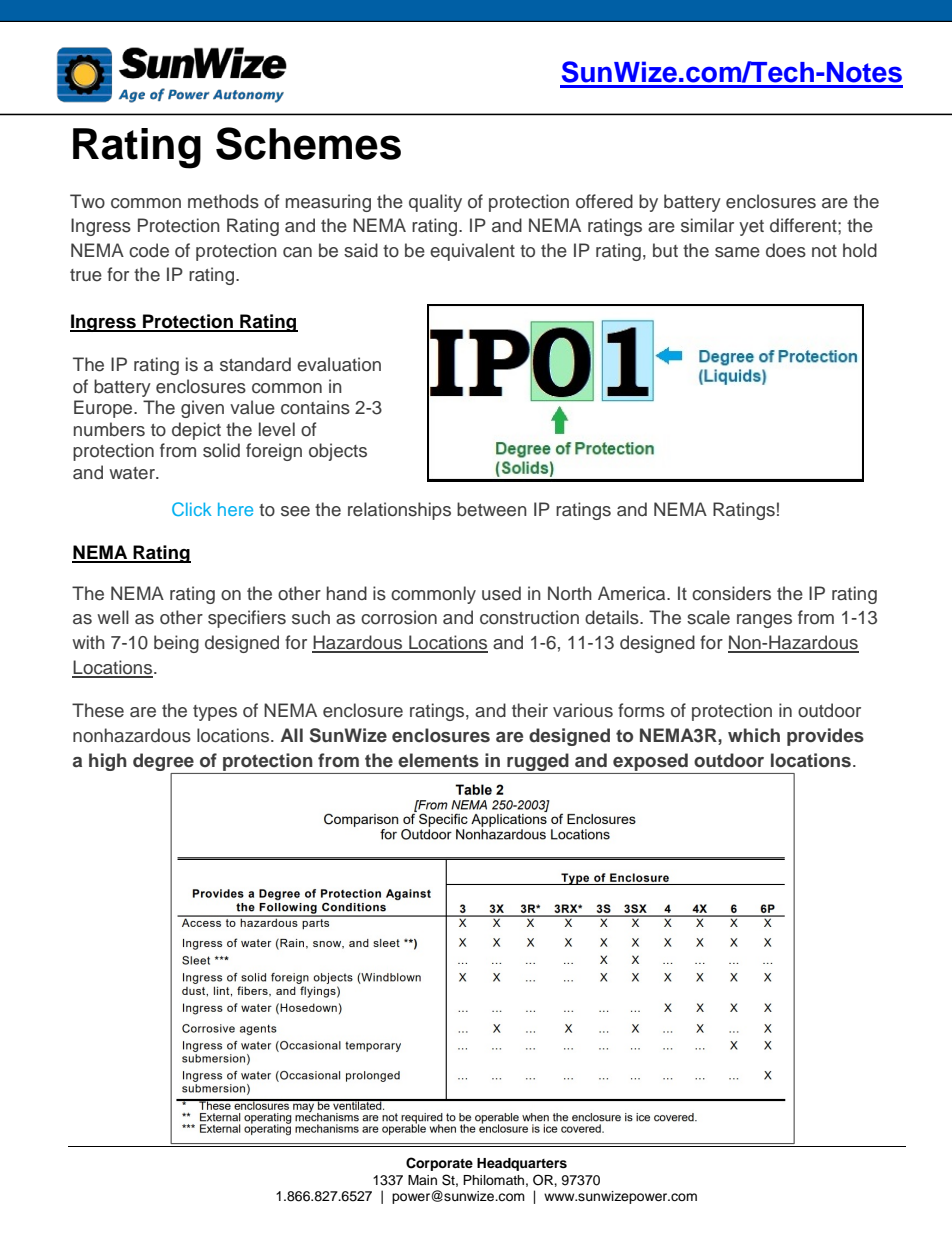 This page has width=952, height=1233. What do you see at coordinates (439, 1164) in the page?
I see `Corporate` at bounding box center [439, 1164].
